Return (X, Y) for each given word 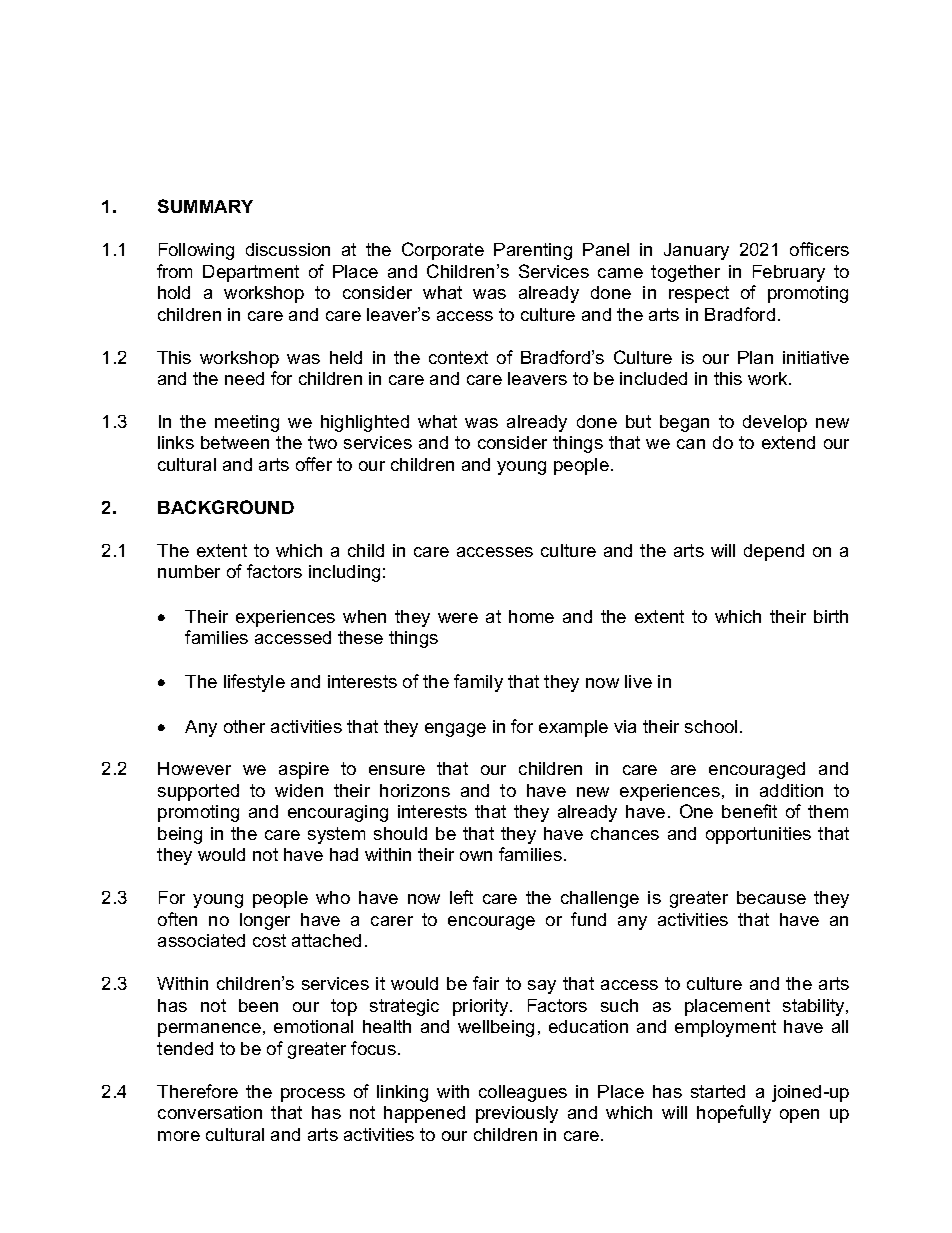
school (711, 726)
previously (517, 1114)
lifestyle (254, 683)
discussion (288, 249)
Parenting (533, 251)
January (696, 251)
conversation (210, 1112)
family (478, 683)
